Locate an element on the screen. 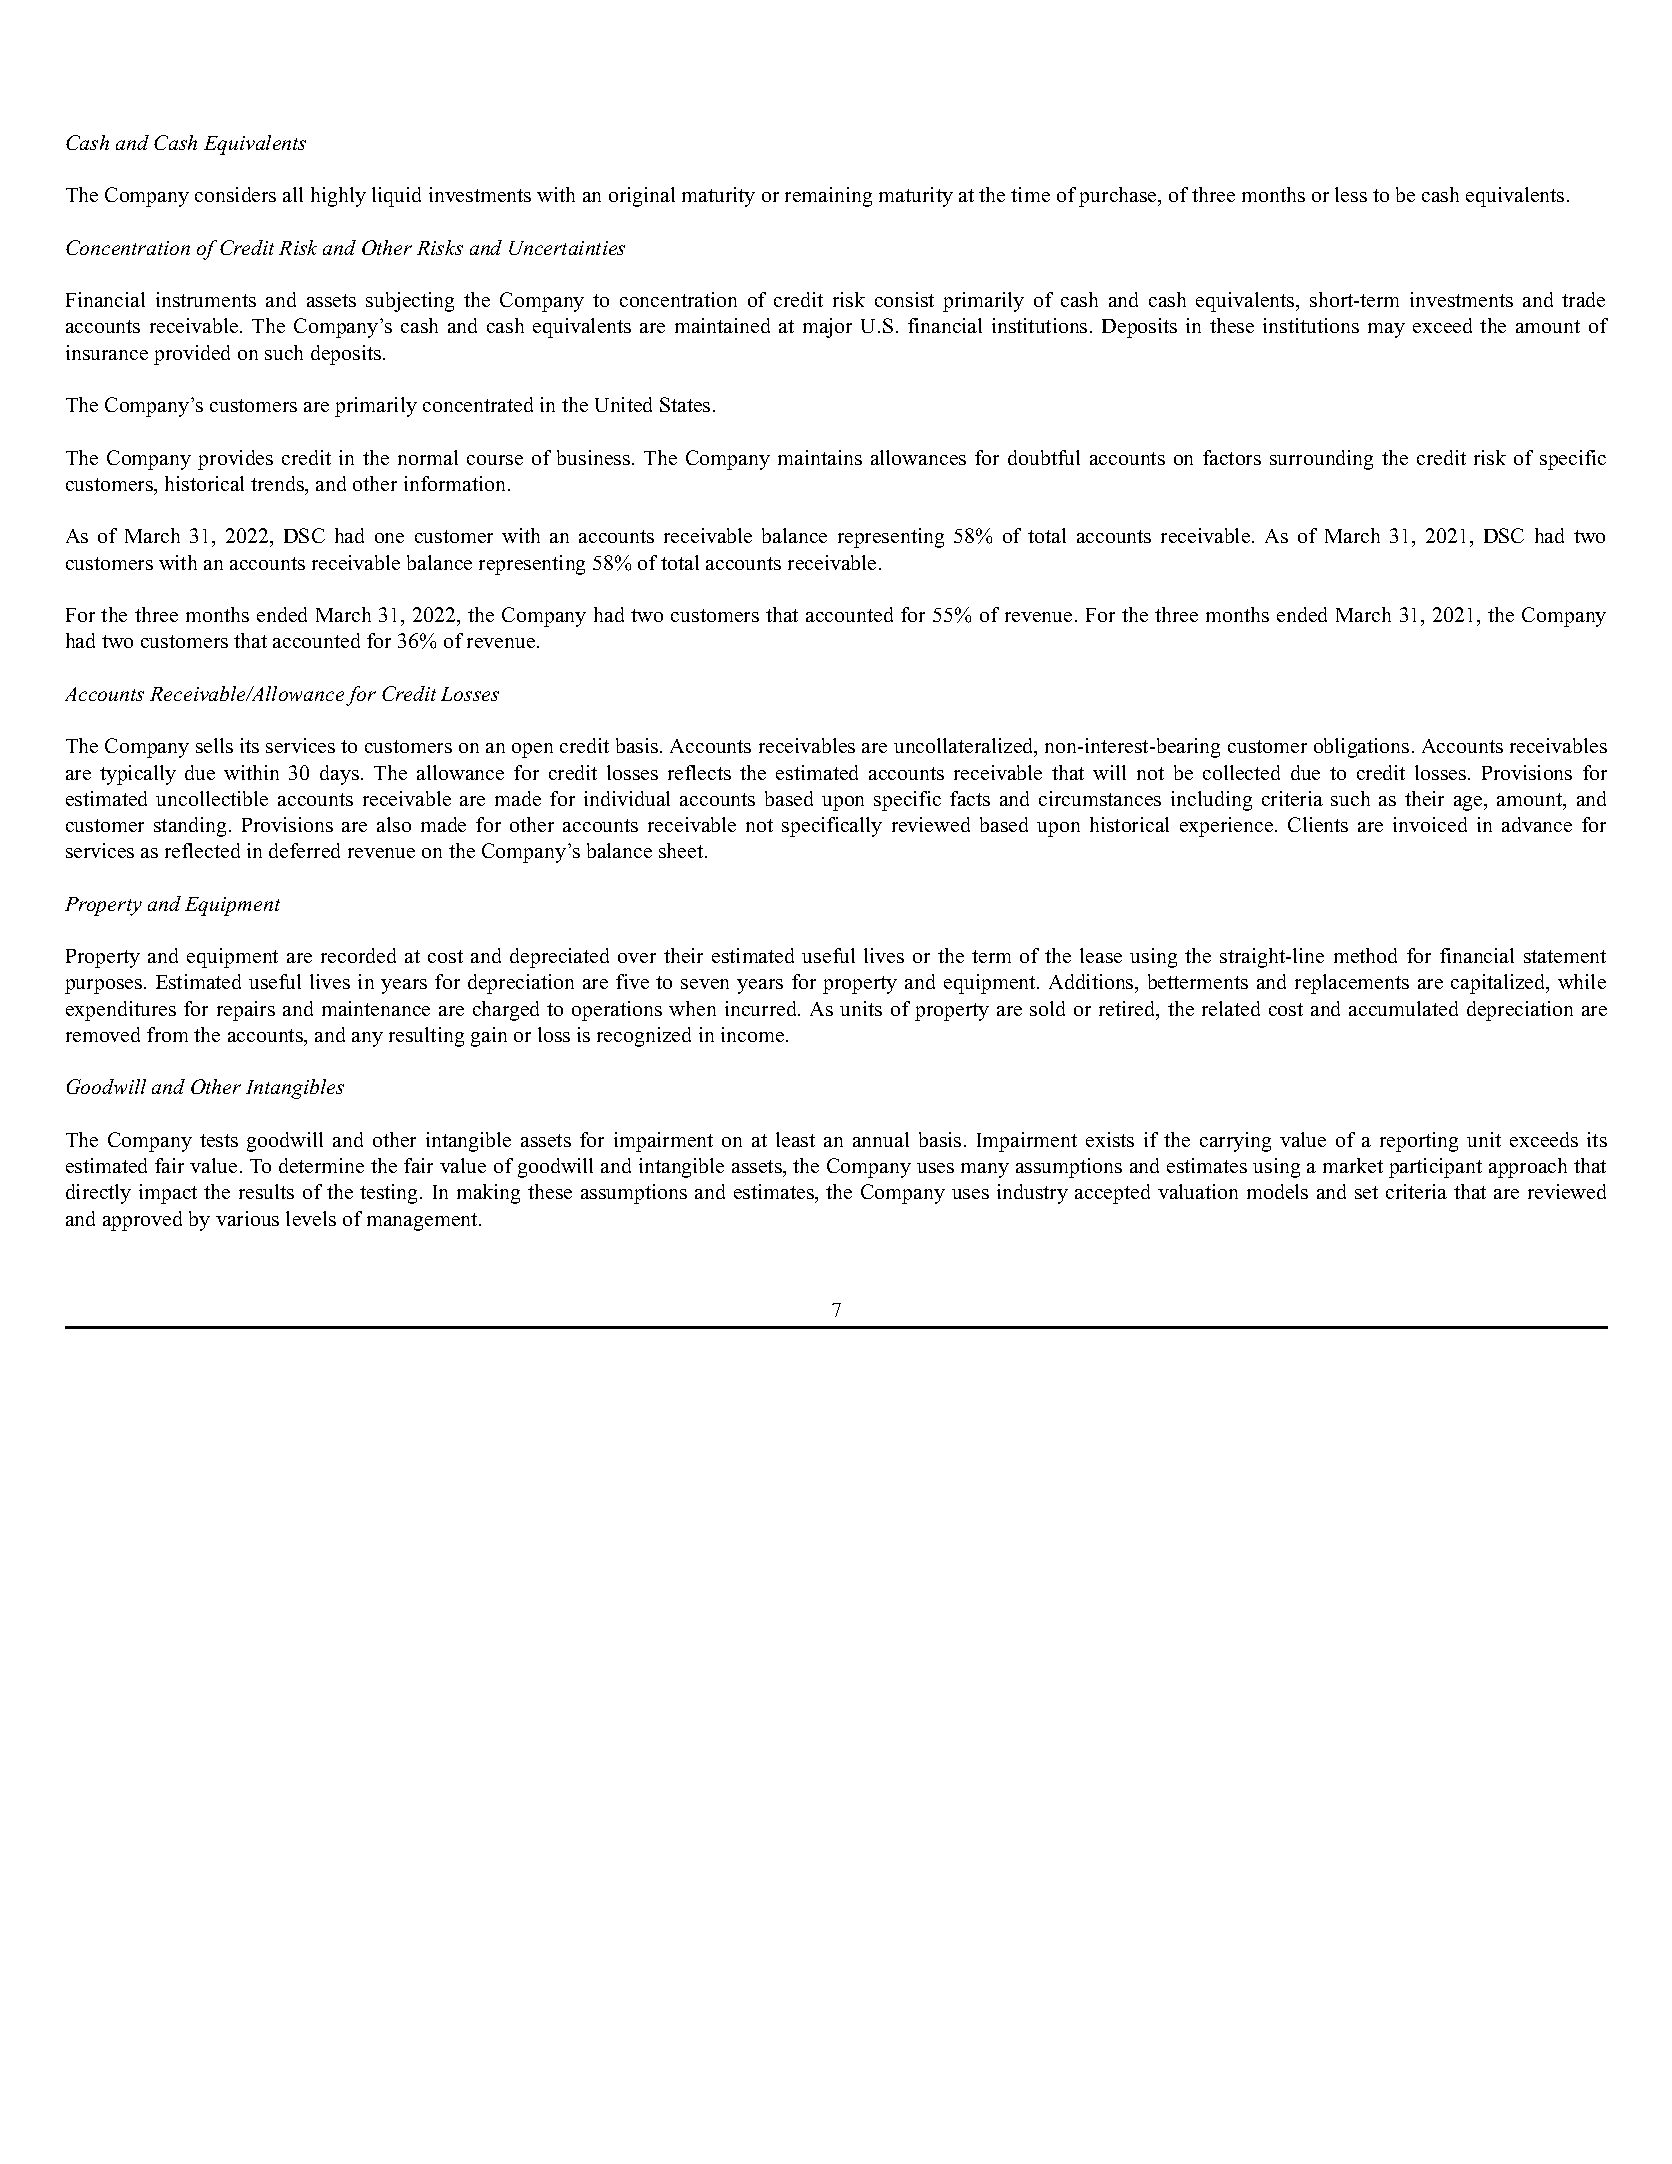  one is located at coordinates (389, 538).
